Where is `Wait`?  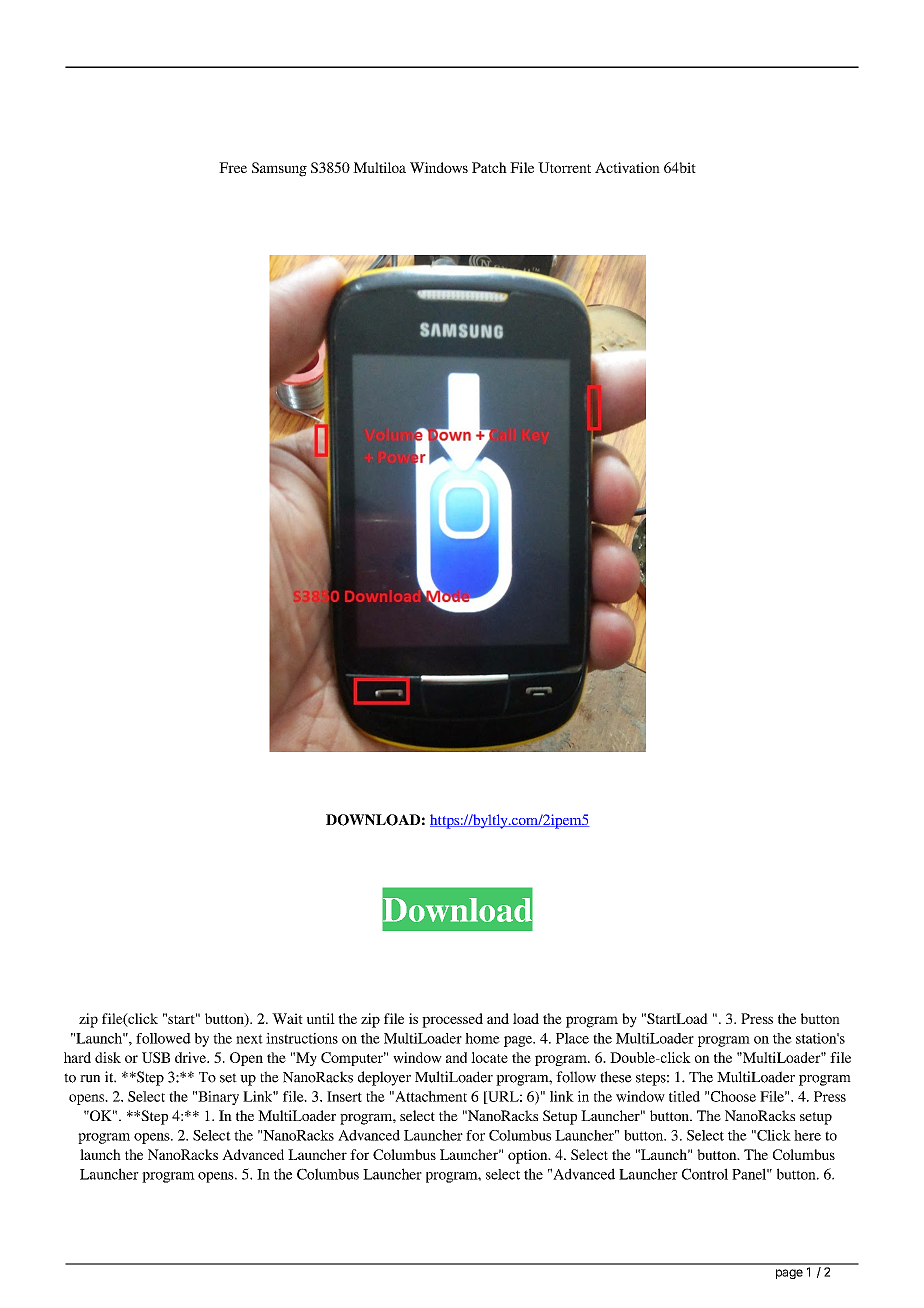 Wait is located at coordinates (287, 1018).
